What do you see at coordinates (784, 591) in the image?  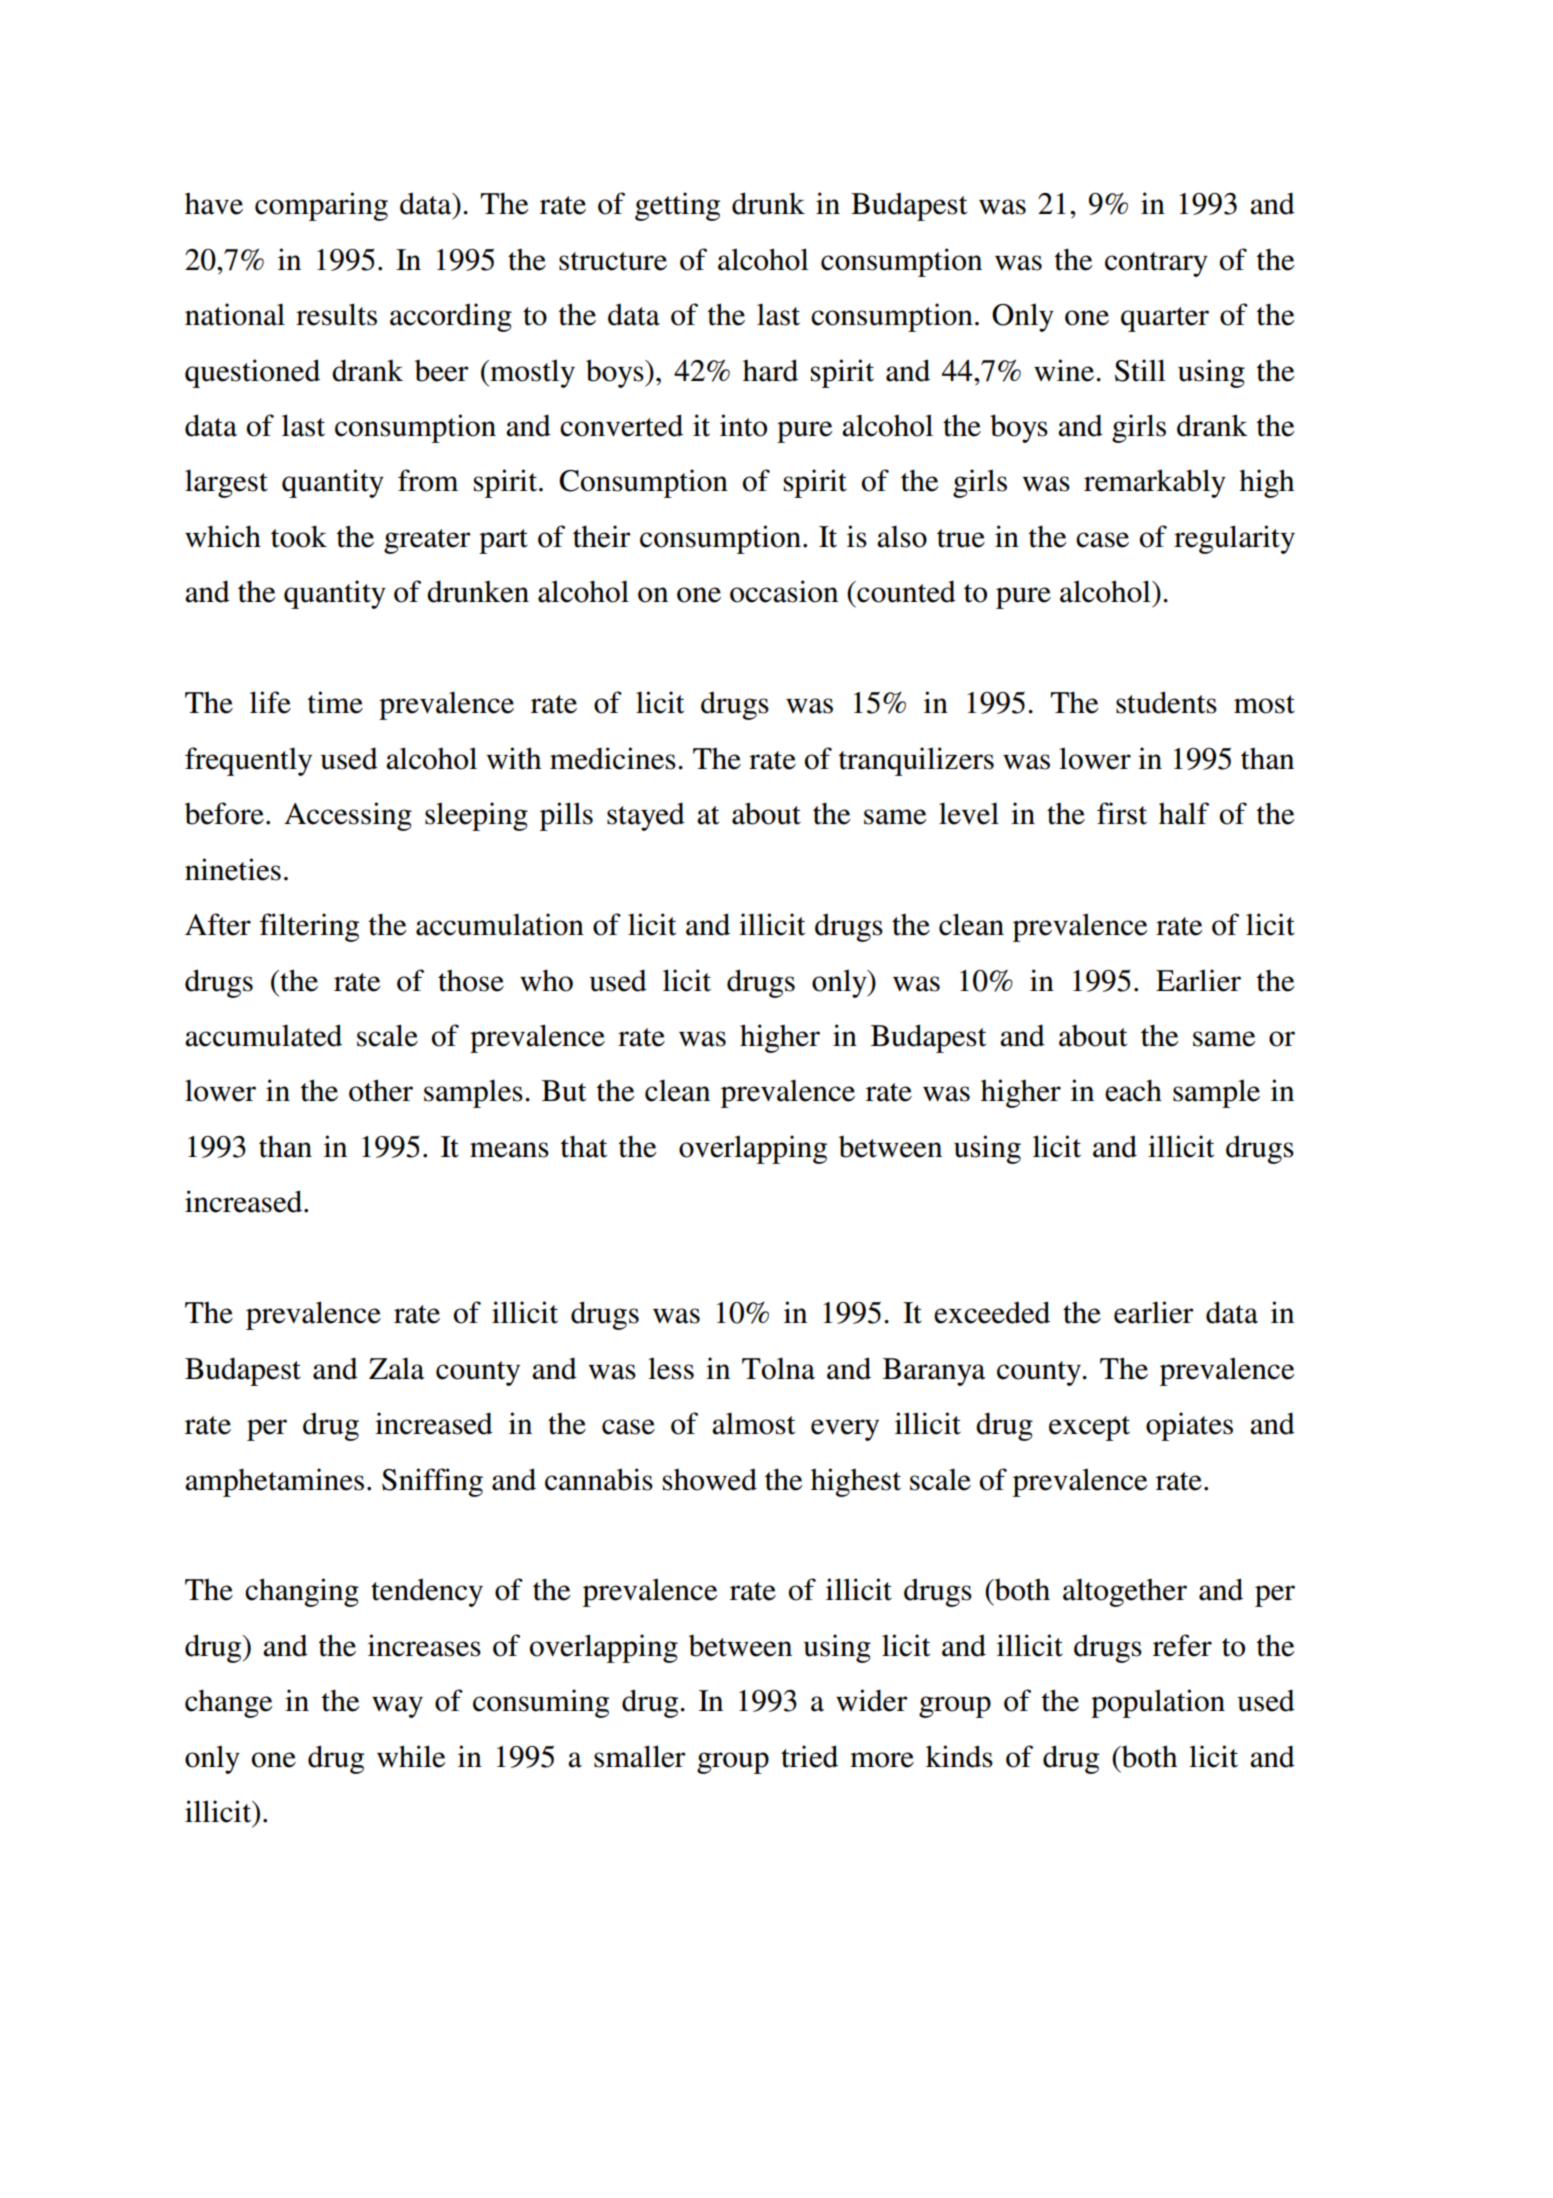 I see `occasion` at bounding box center [784, 591].
